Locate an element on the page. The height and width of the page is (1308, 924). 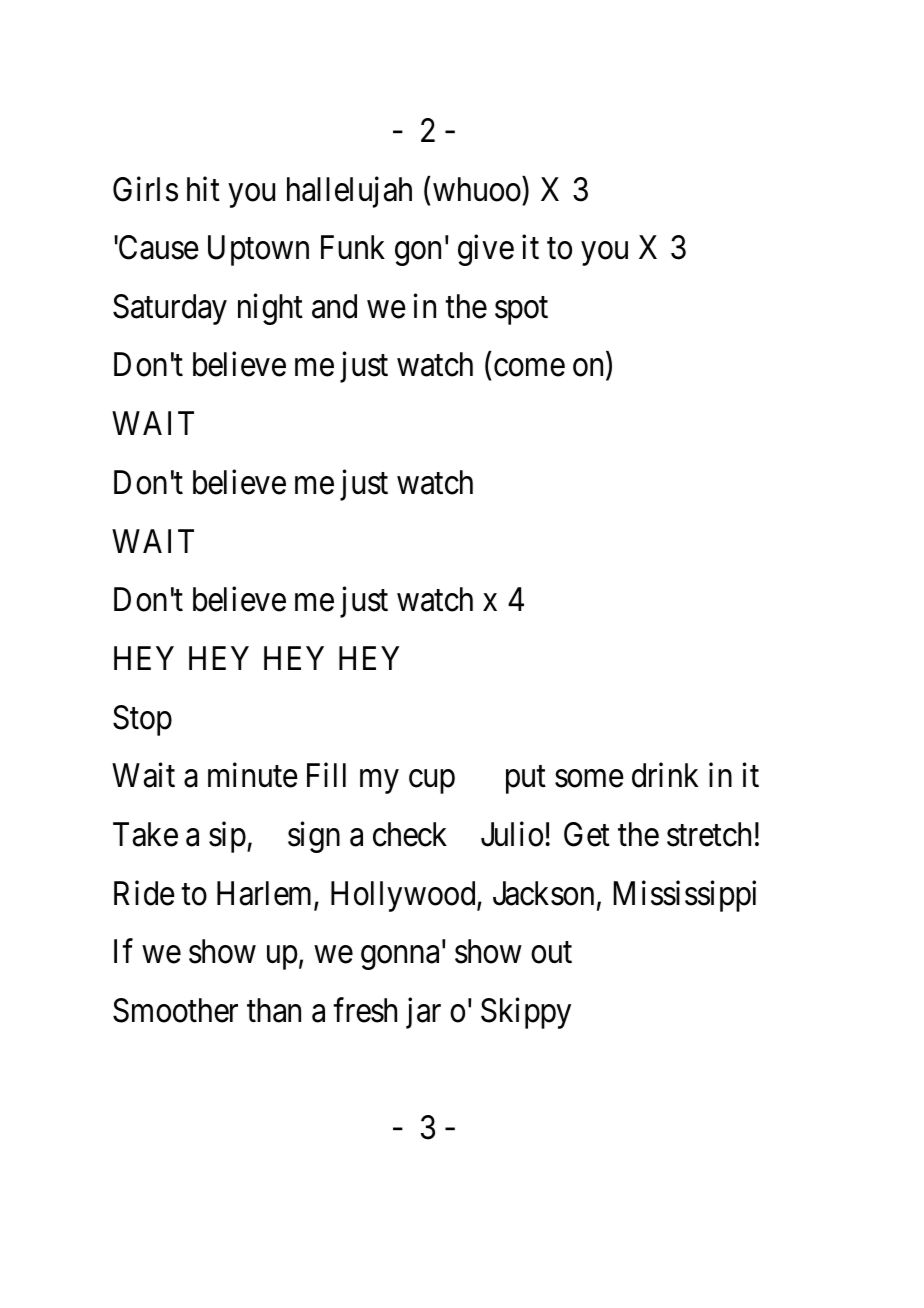
Saturday is located at coordinates (170, 309).
